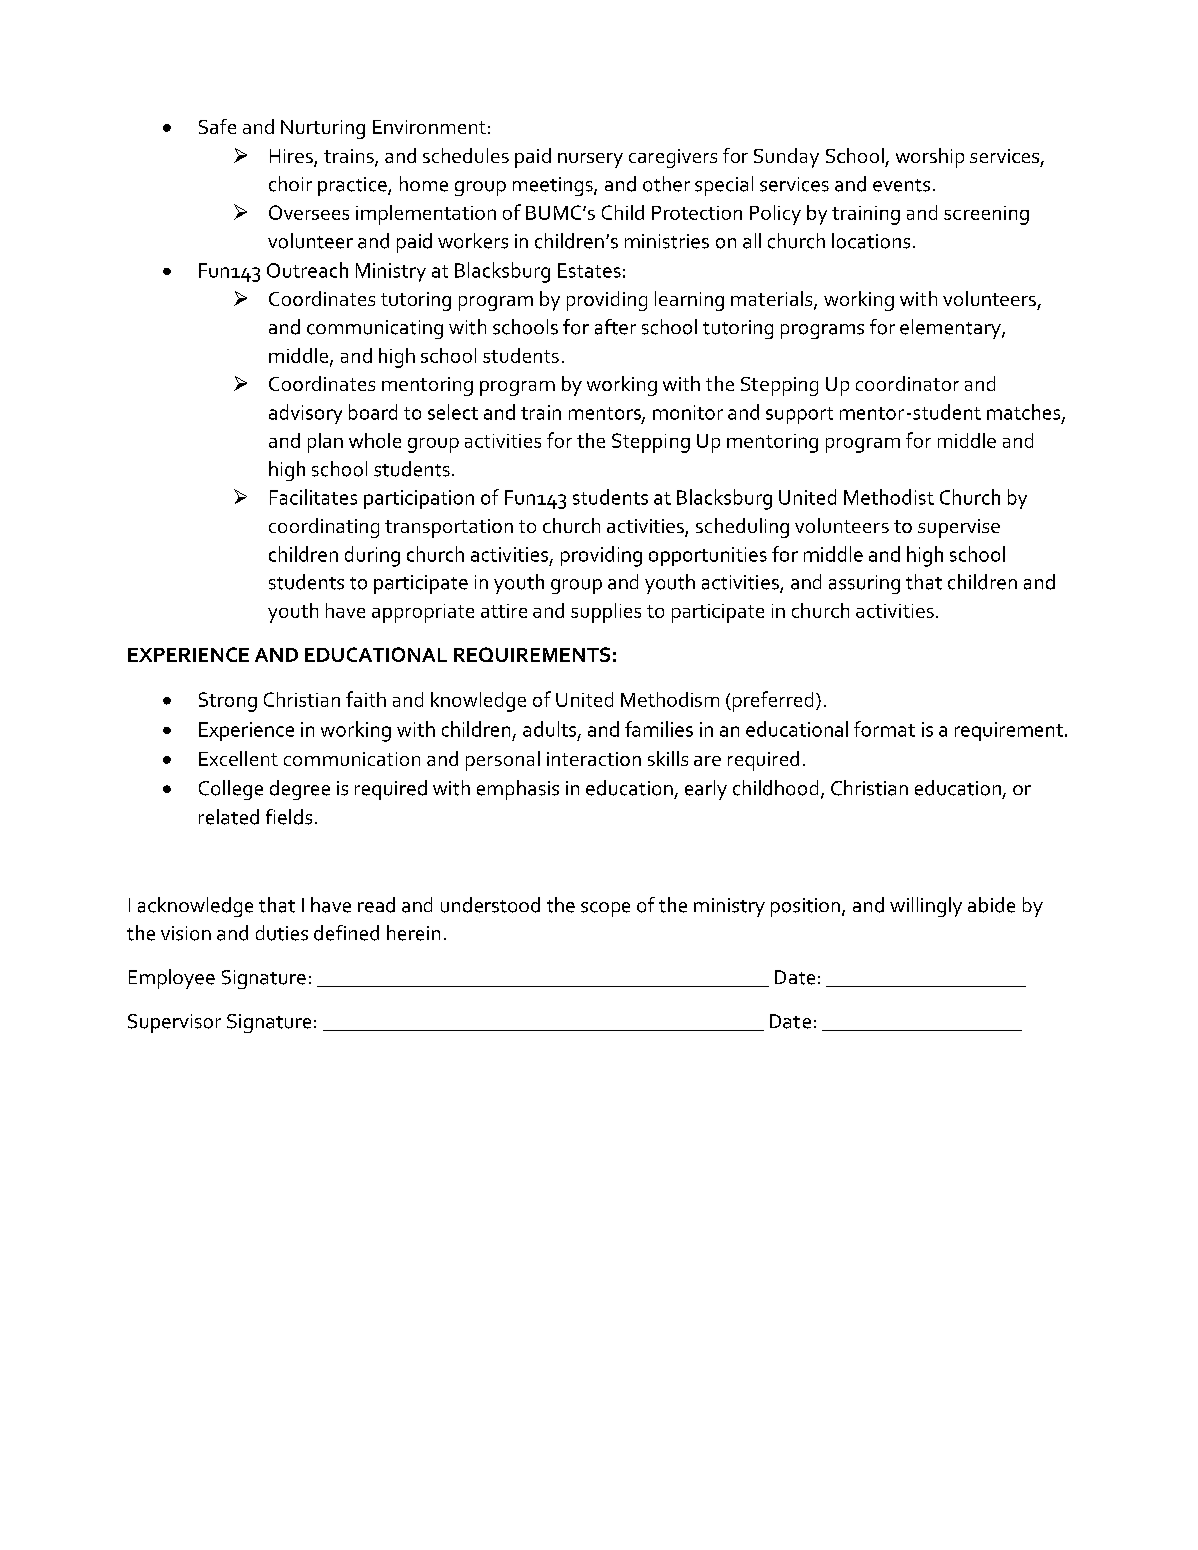  Describe the element at coordinates (228, 702) in the screenshot. I see `Strong` at that location.
